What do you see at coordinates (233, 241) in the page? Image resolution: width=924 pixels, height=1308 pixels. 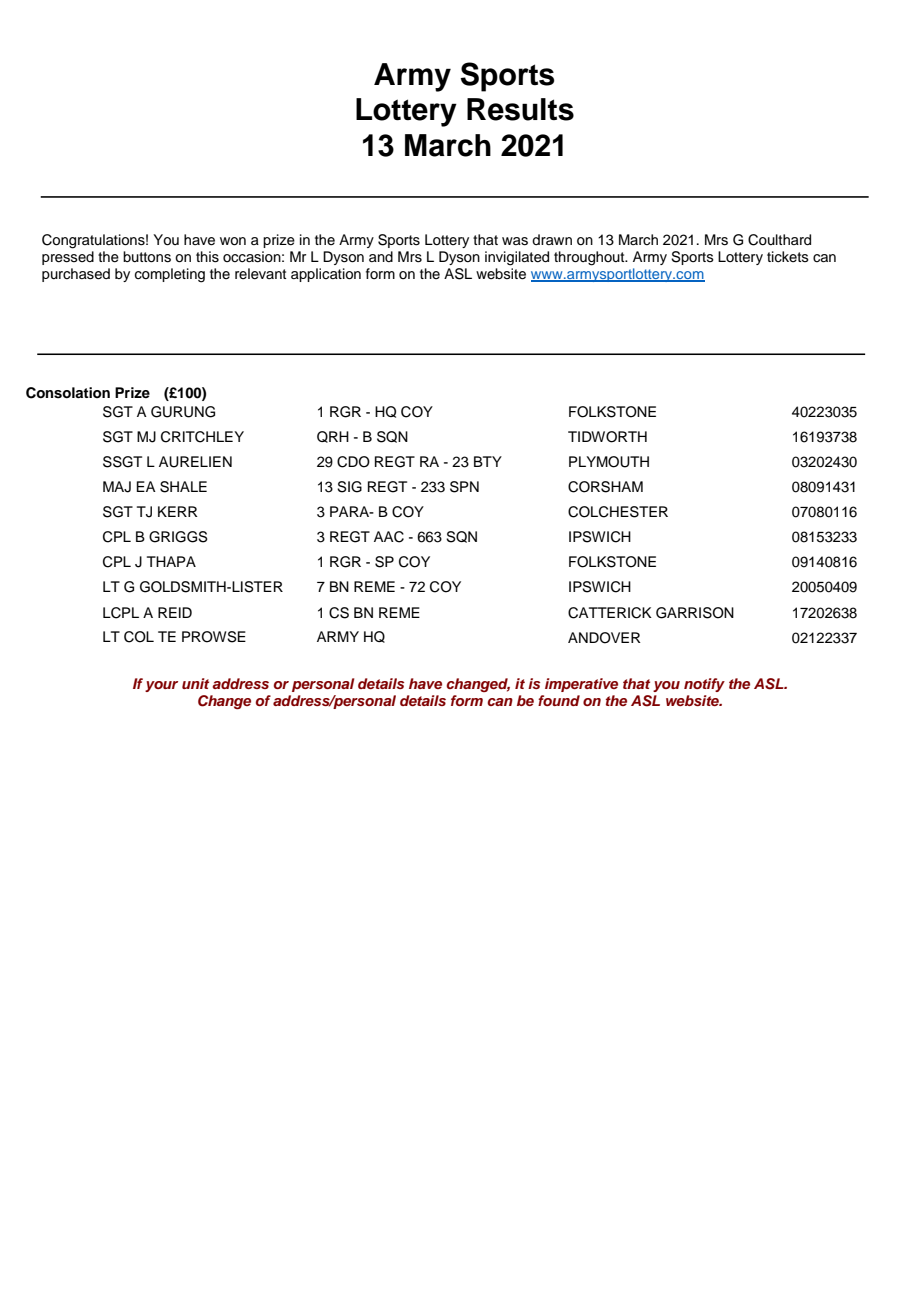 I see `won` at bounding box center [233, 241].
